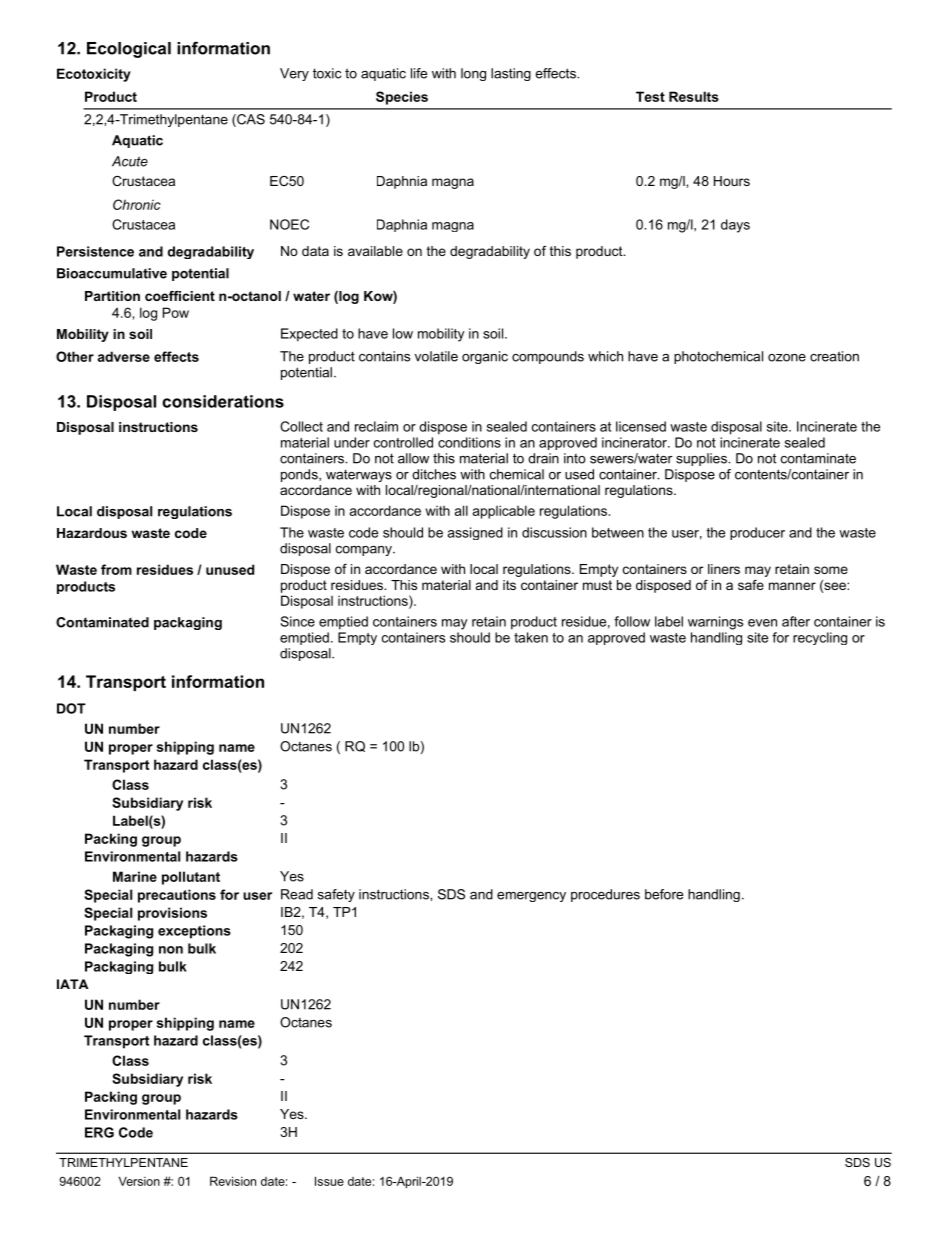  Describe the element at coordinates (129, 50) in the screenshot. I see `Ecological` at that location.
